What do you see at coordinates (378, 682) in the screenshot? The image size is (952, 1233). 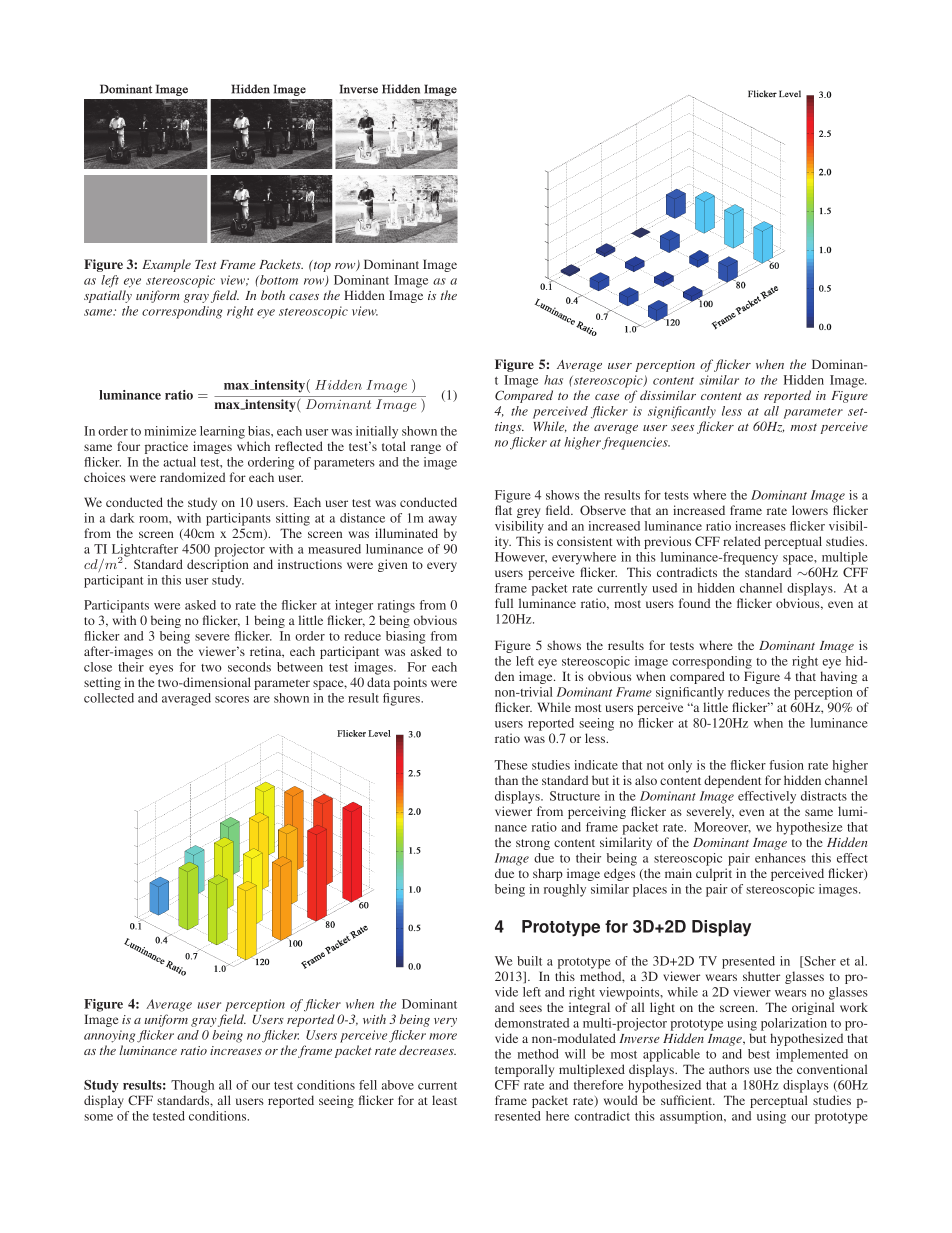 I see `data` at bounding box center [378, 682].
